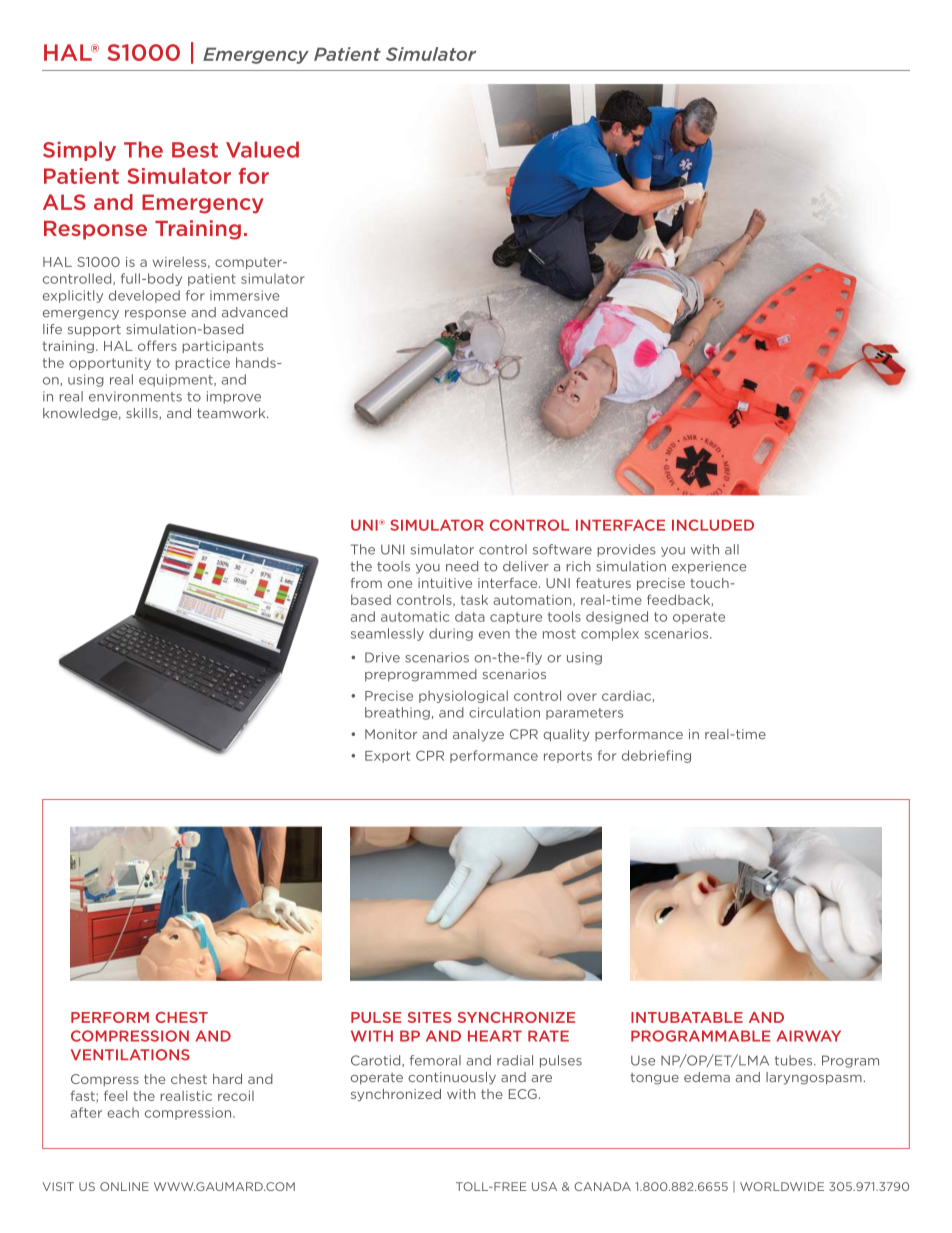 The height and width of the screenshot is (1233, 952). Describe the element at coordinates (255, 312) in the screenshot. I see `advanced` at that location.
